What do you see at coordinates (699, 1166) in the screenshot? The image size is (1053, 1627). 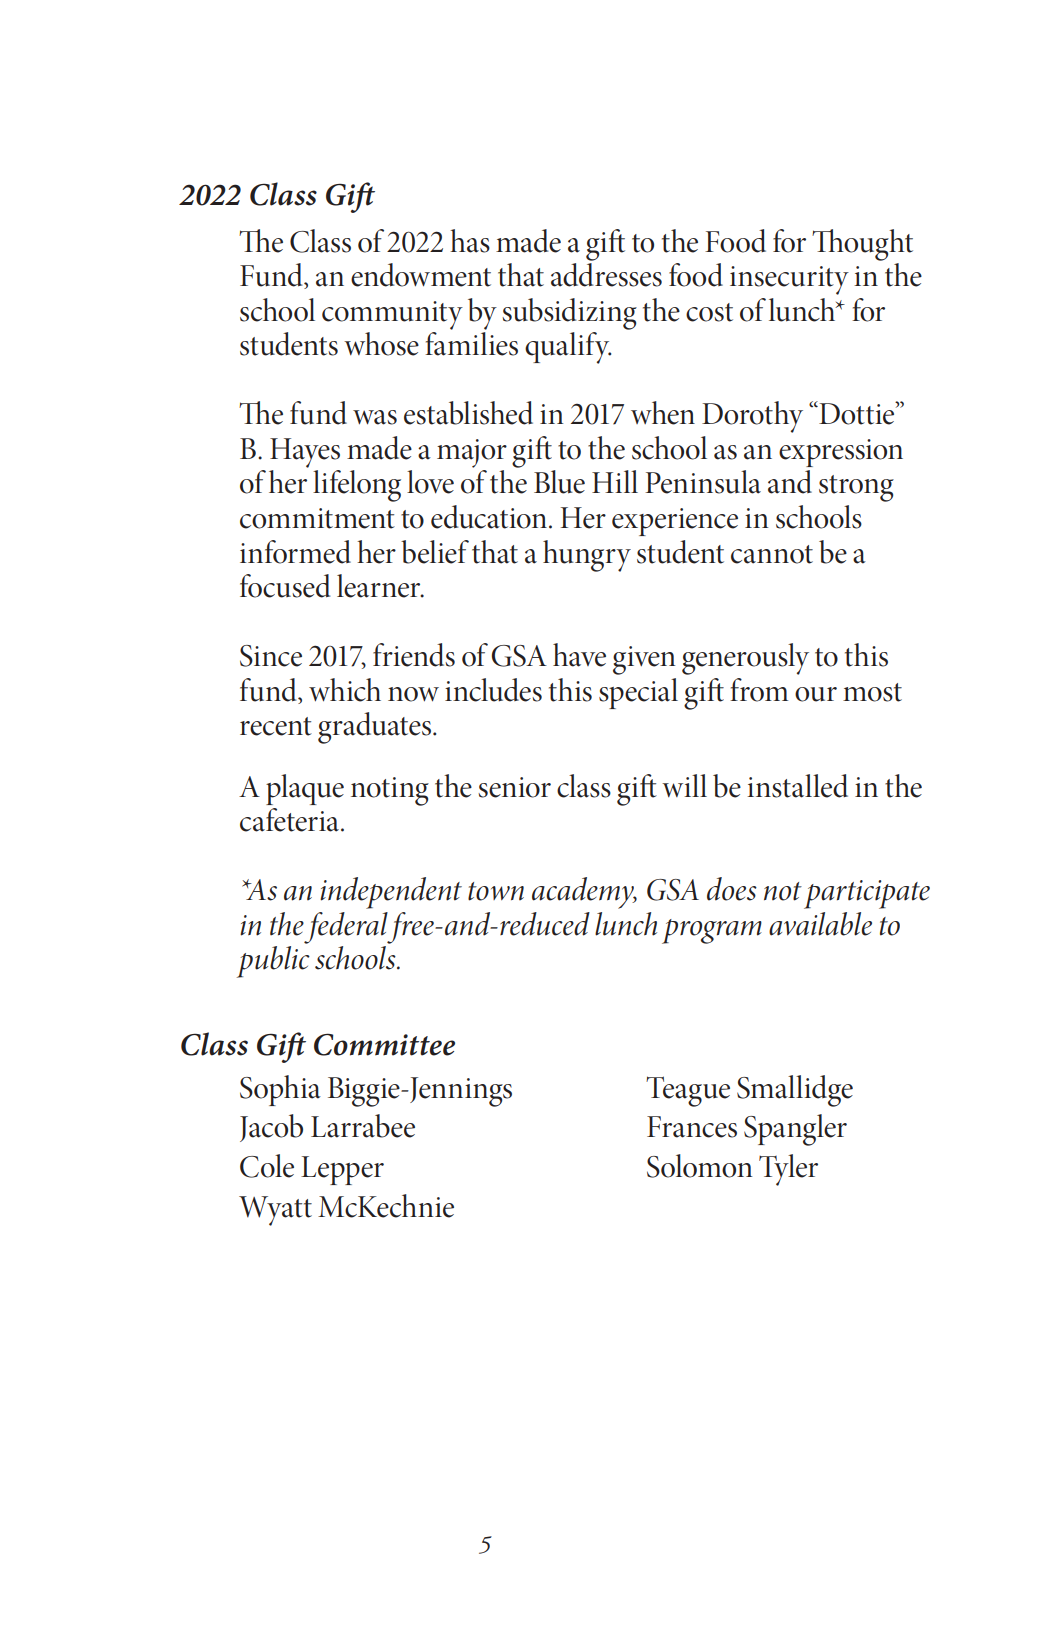 I see `Solomon` at bounding box center [699, 1166].
